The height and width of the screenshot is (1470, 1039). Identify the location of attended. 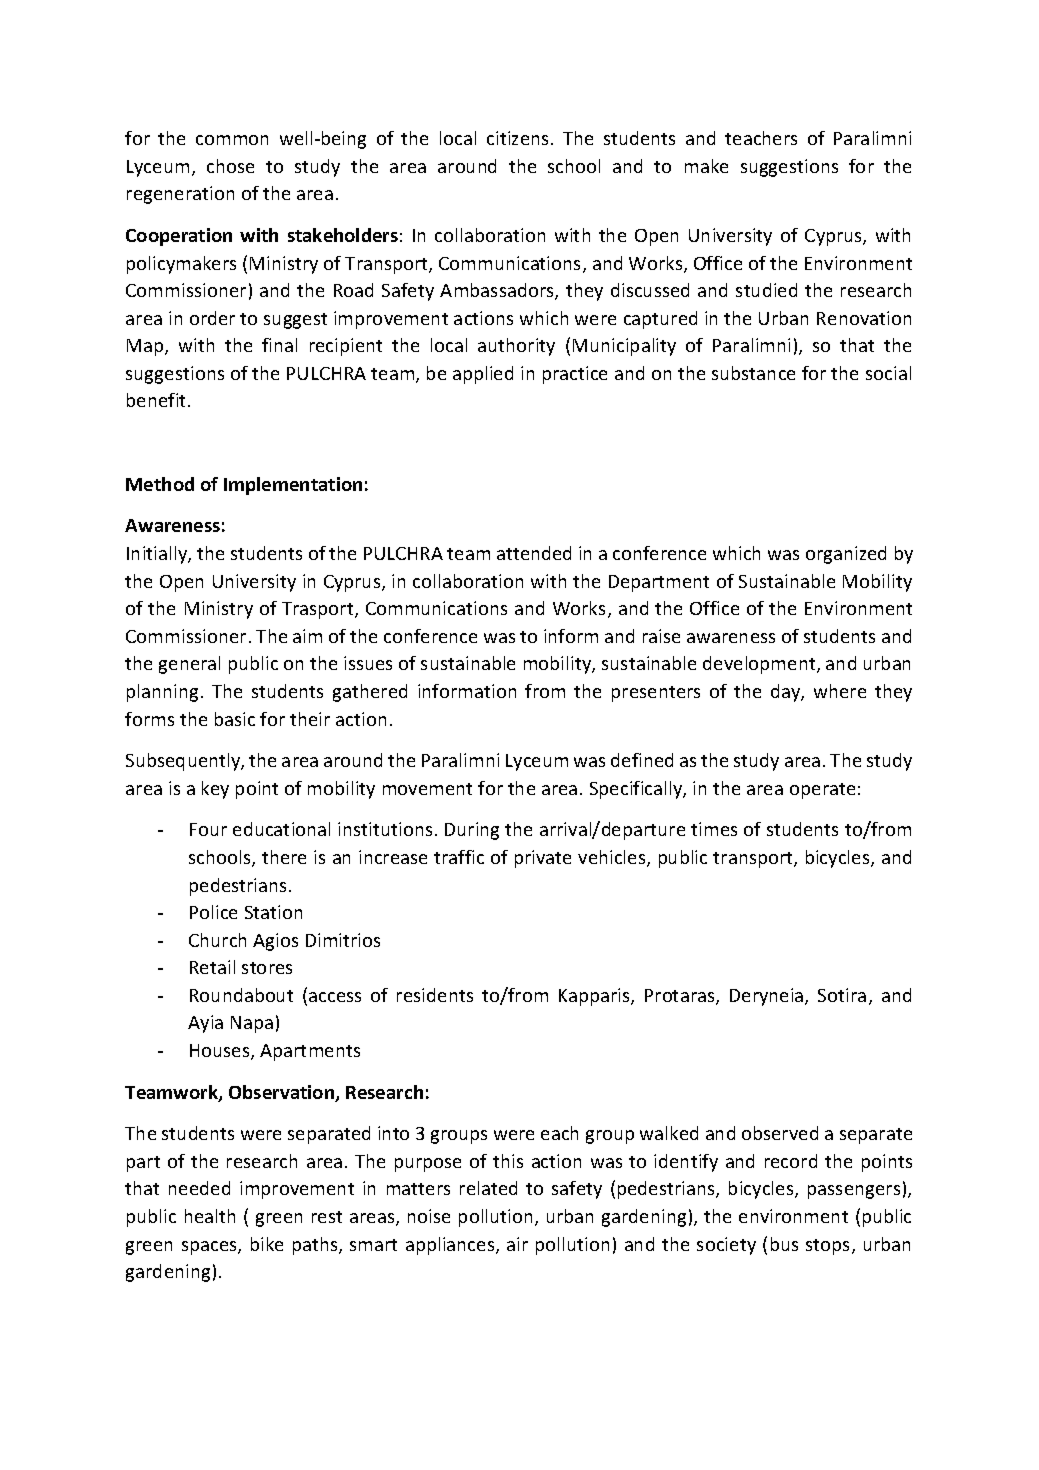
(534, 553).
